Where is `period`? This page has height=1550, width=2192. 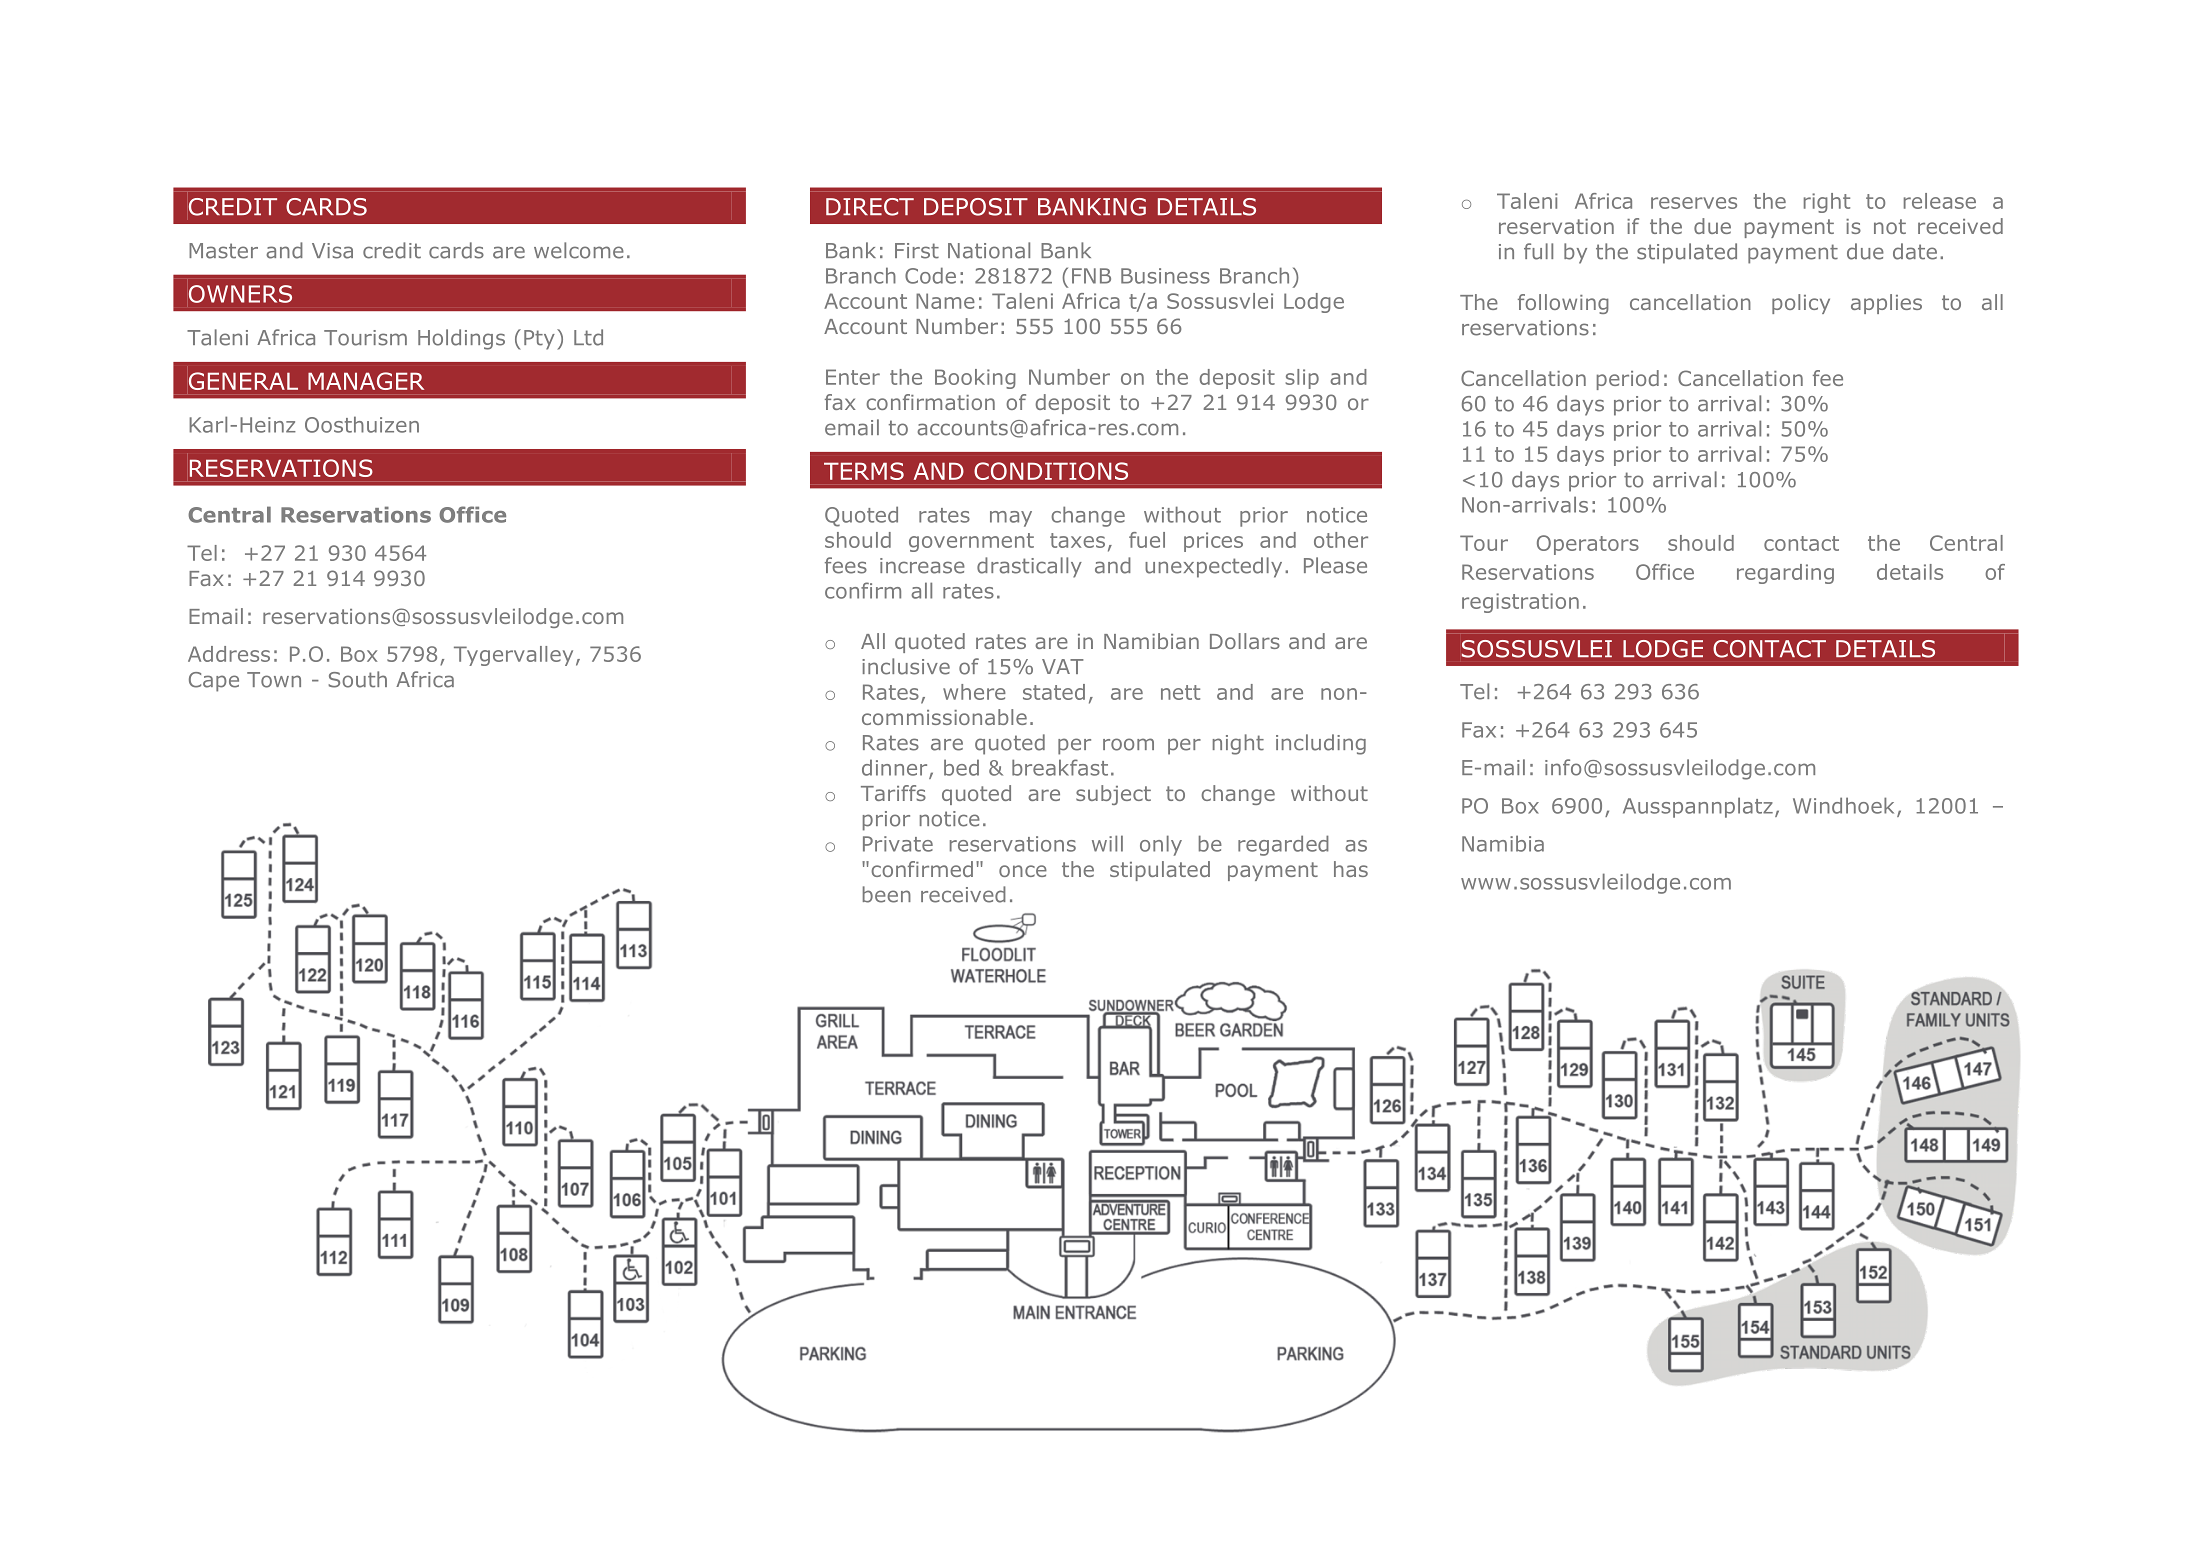
period is located at coordinates (1628, 380).
